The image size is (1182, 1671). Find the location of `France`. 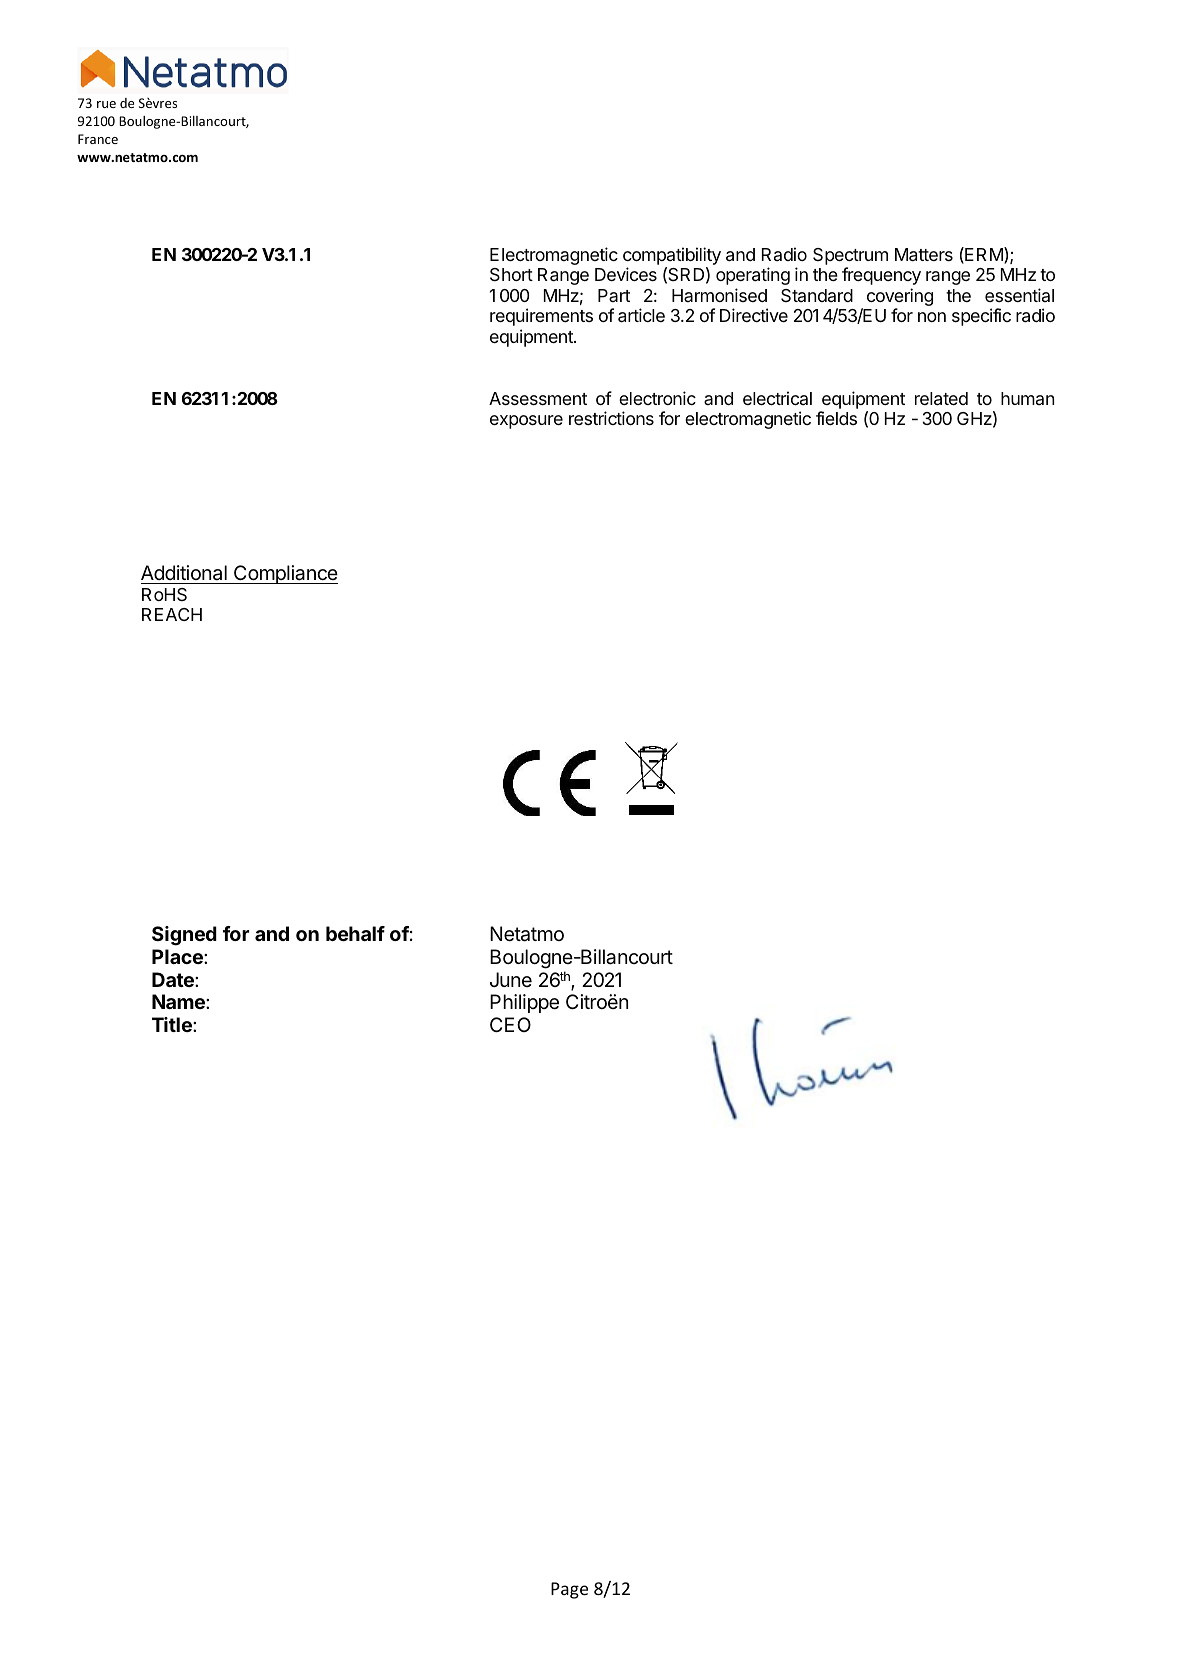

France is located at coordinates (98, 139).
